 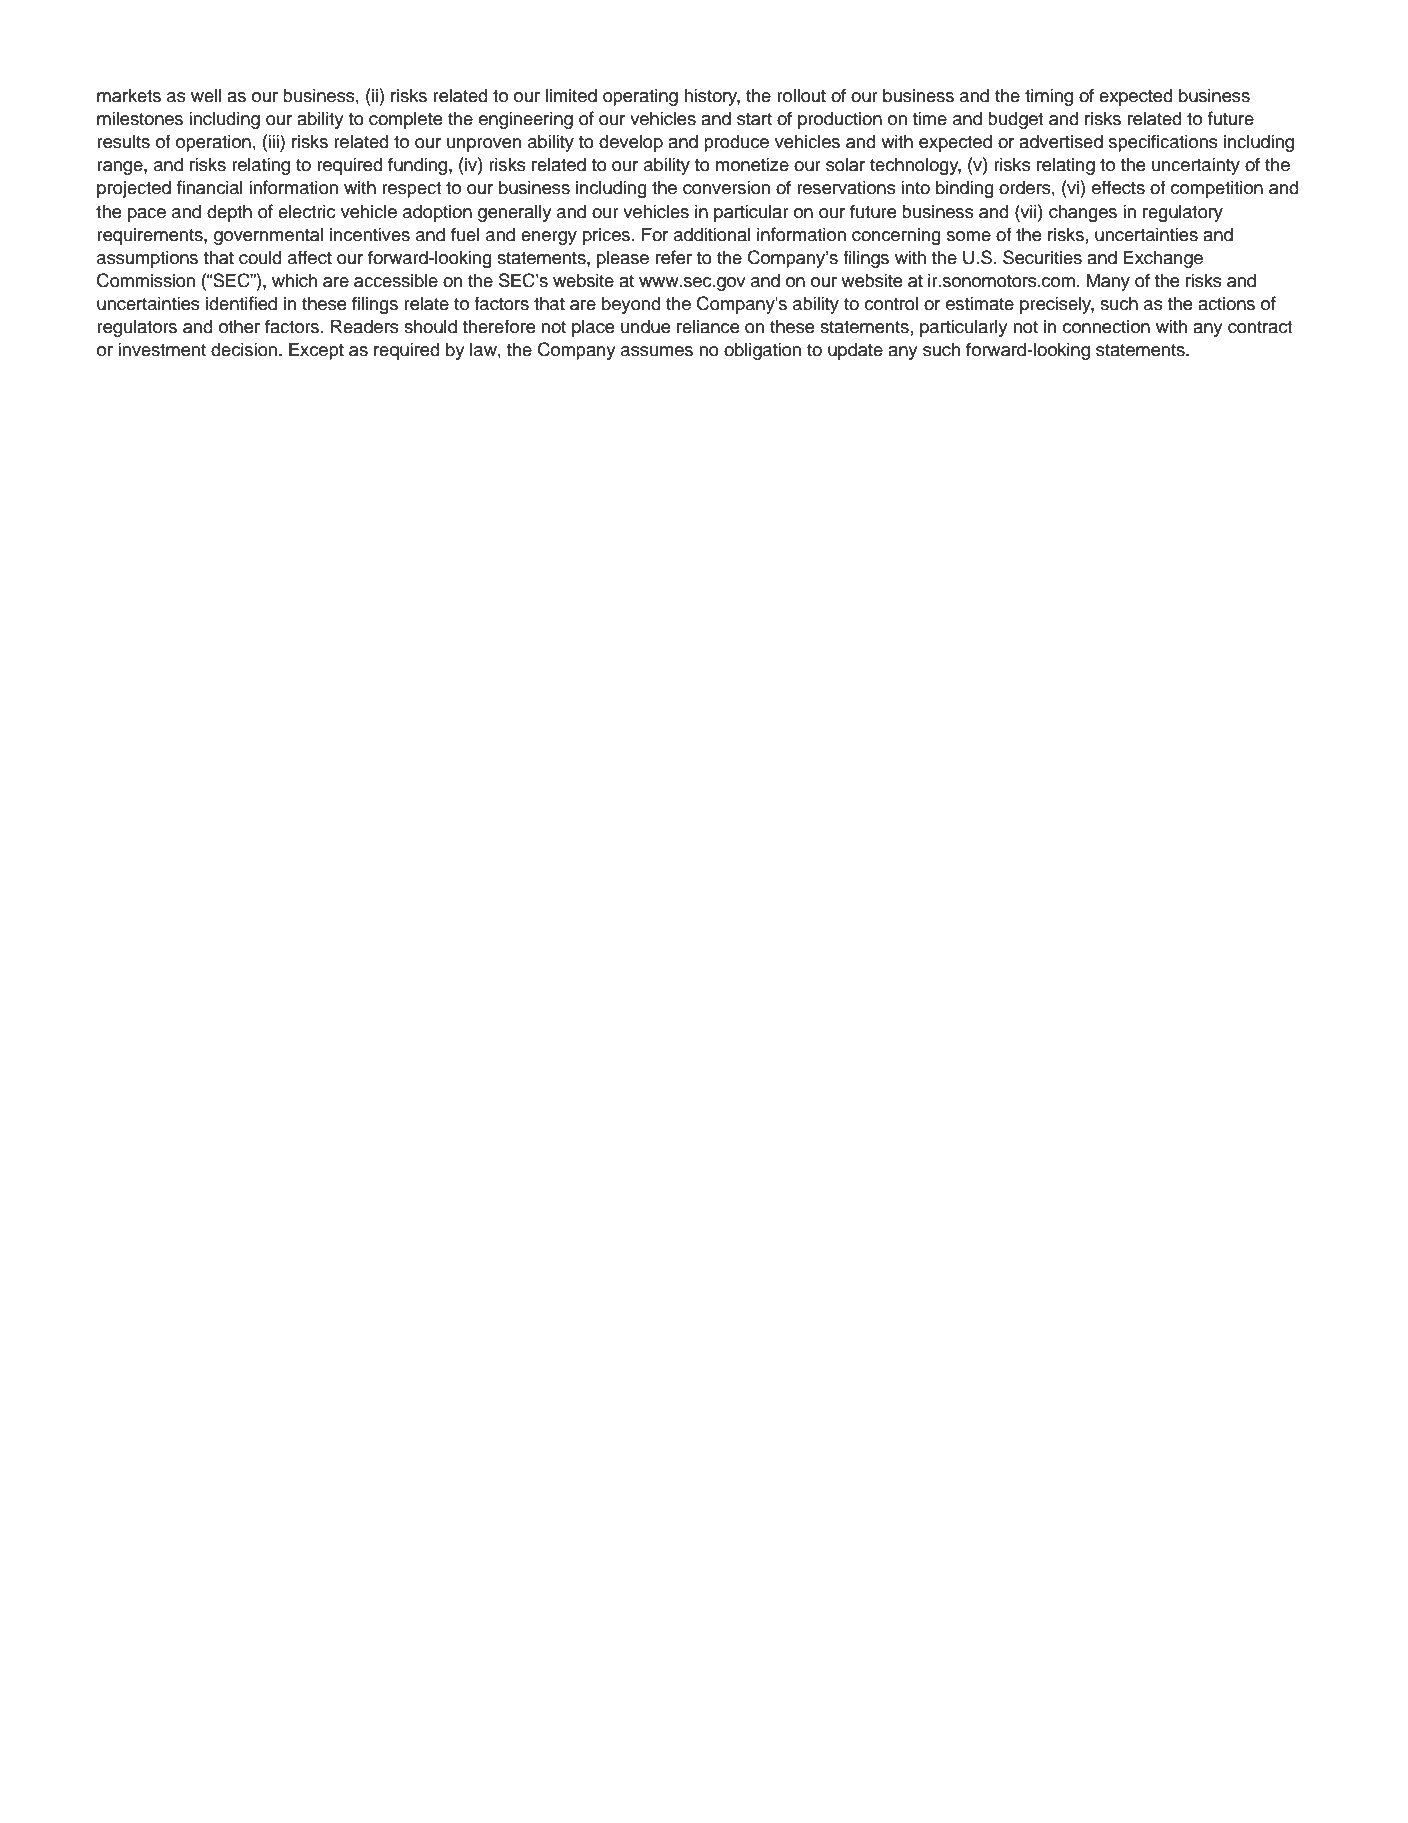 I want to click on effects, so click(x=1118, y=187).
